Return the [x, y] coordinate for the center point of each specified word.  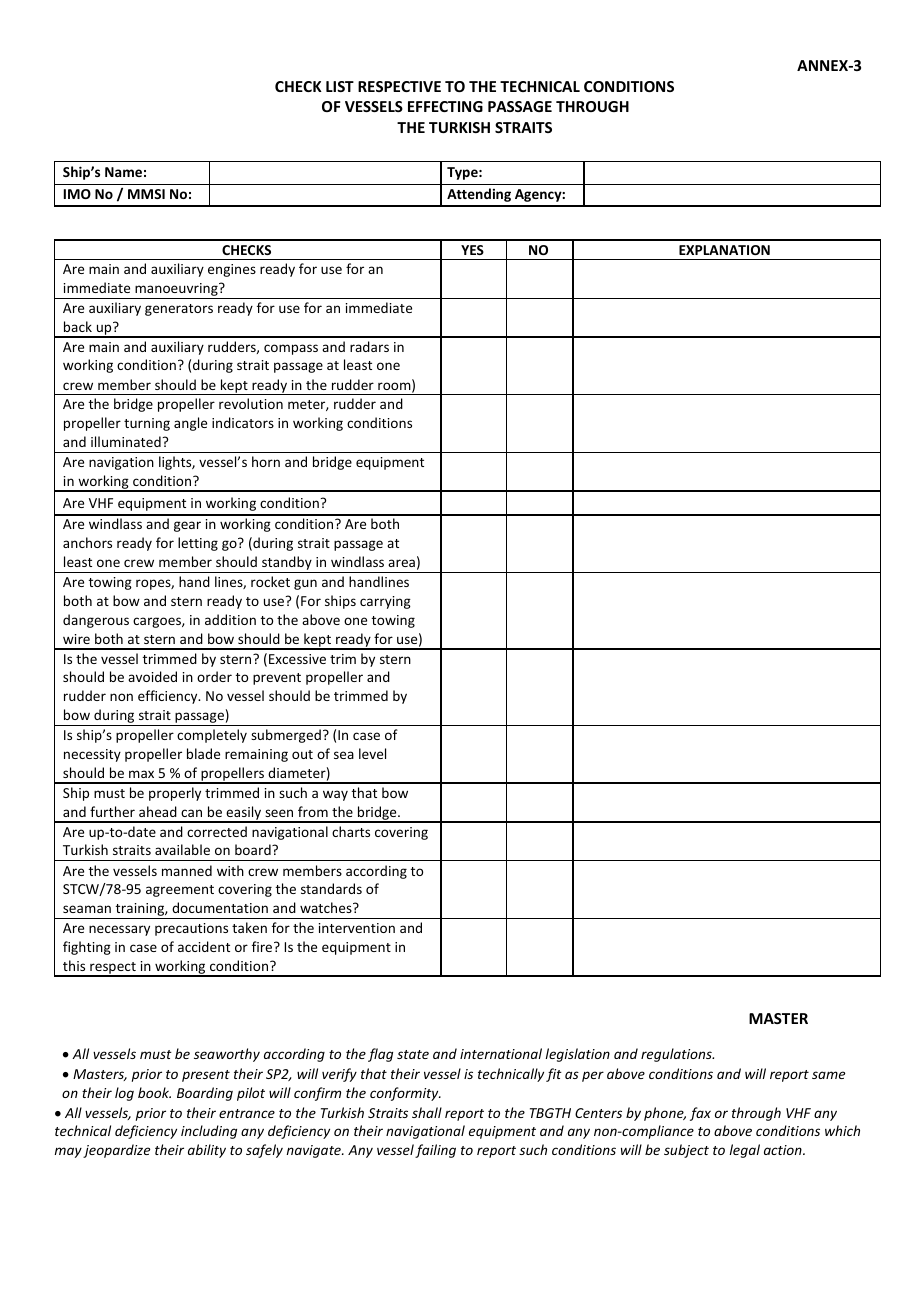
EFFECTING [445, 106]
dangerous [96, 621]
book [154, 1092]
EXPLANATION [724, 250]
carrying [385, 602]
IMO [77, 194]
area [401, 563]
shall [427, 1112]
